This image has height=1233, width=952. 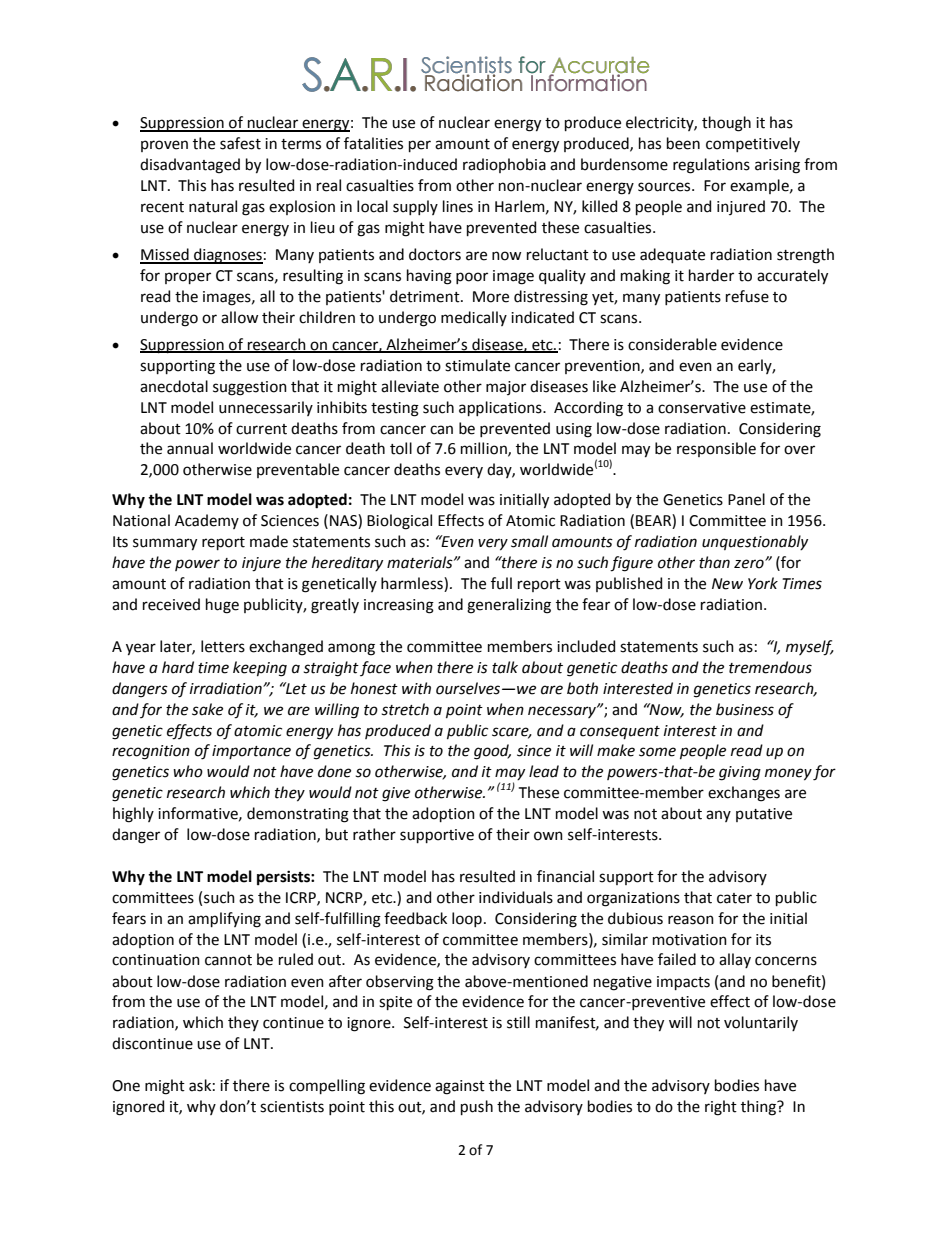 I want to click on regulations, so click(x=711, y=166).
